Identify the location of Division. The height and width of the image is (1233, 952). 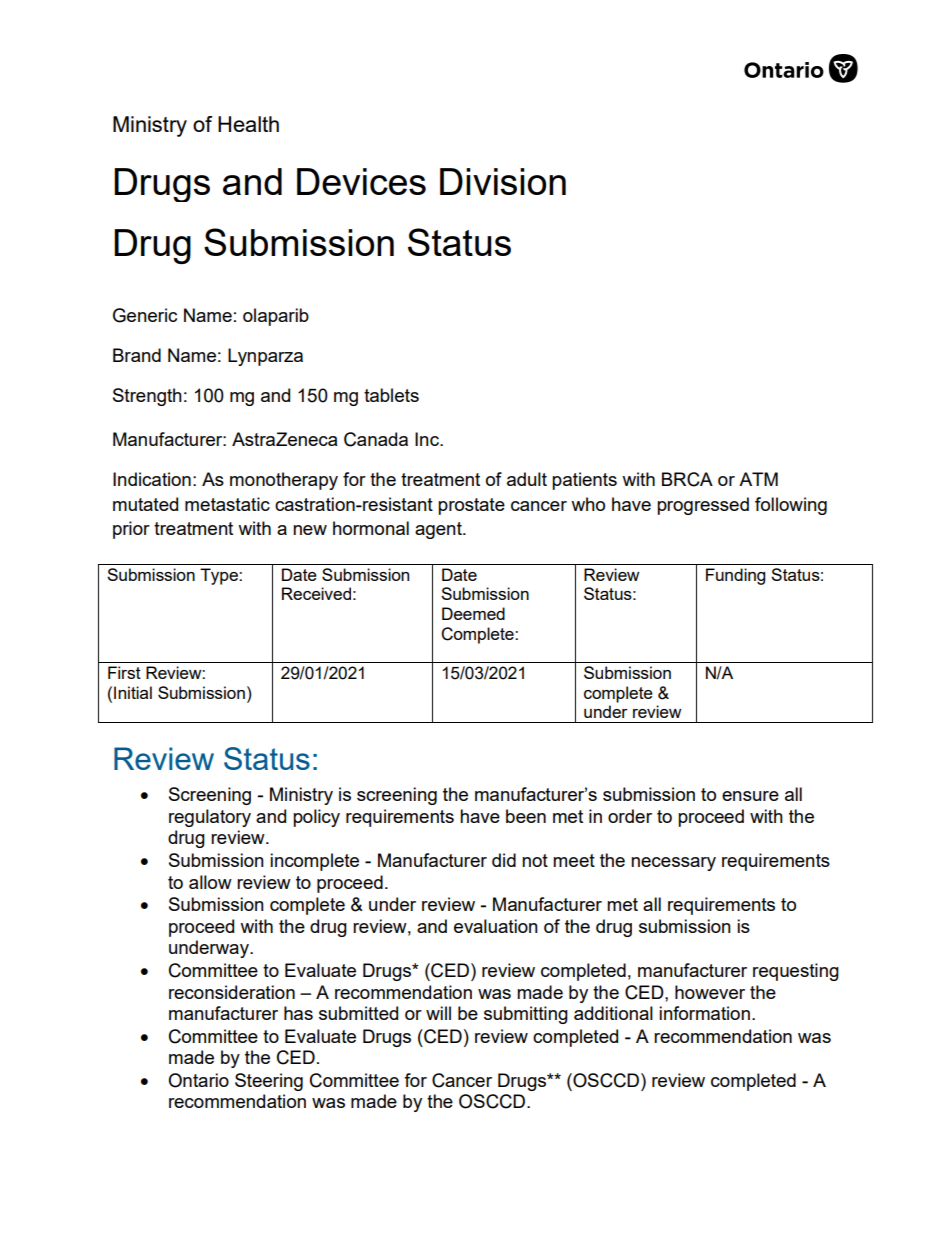
(503, 181).
